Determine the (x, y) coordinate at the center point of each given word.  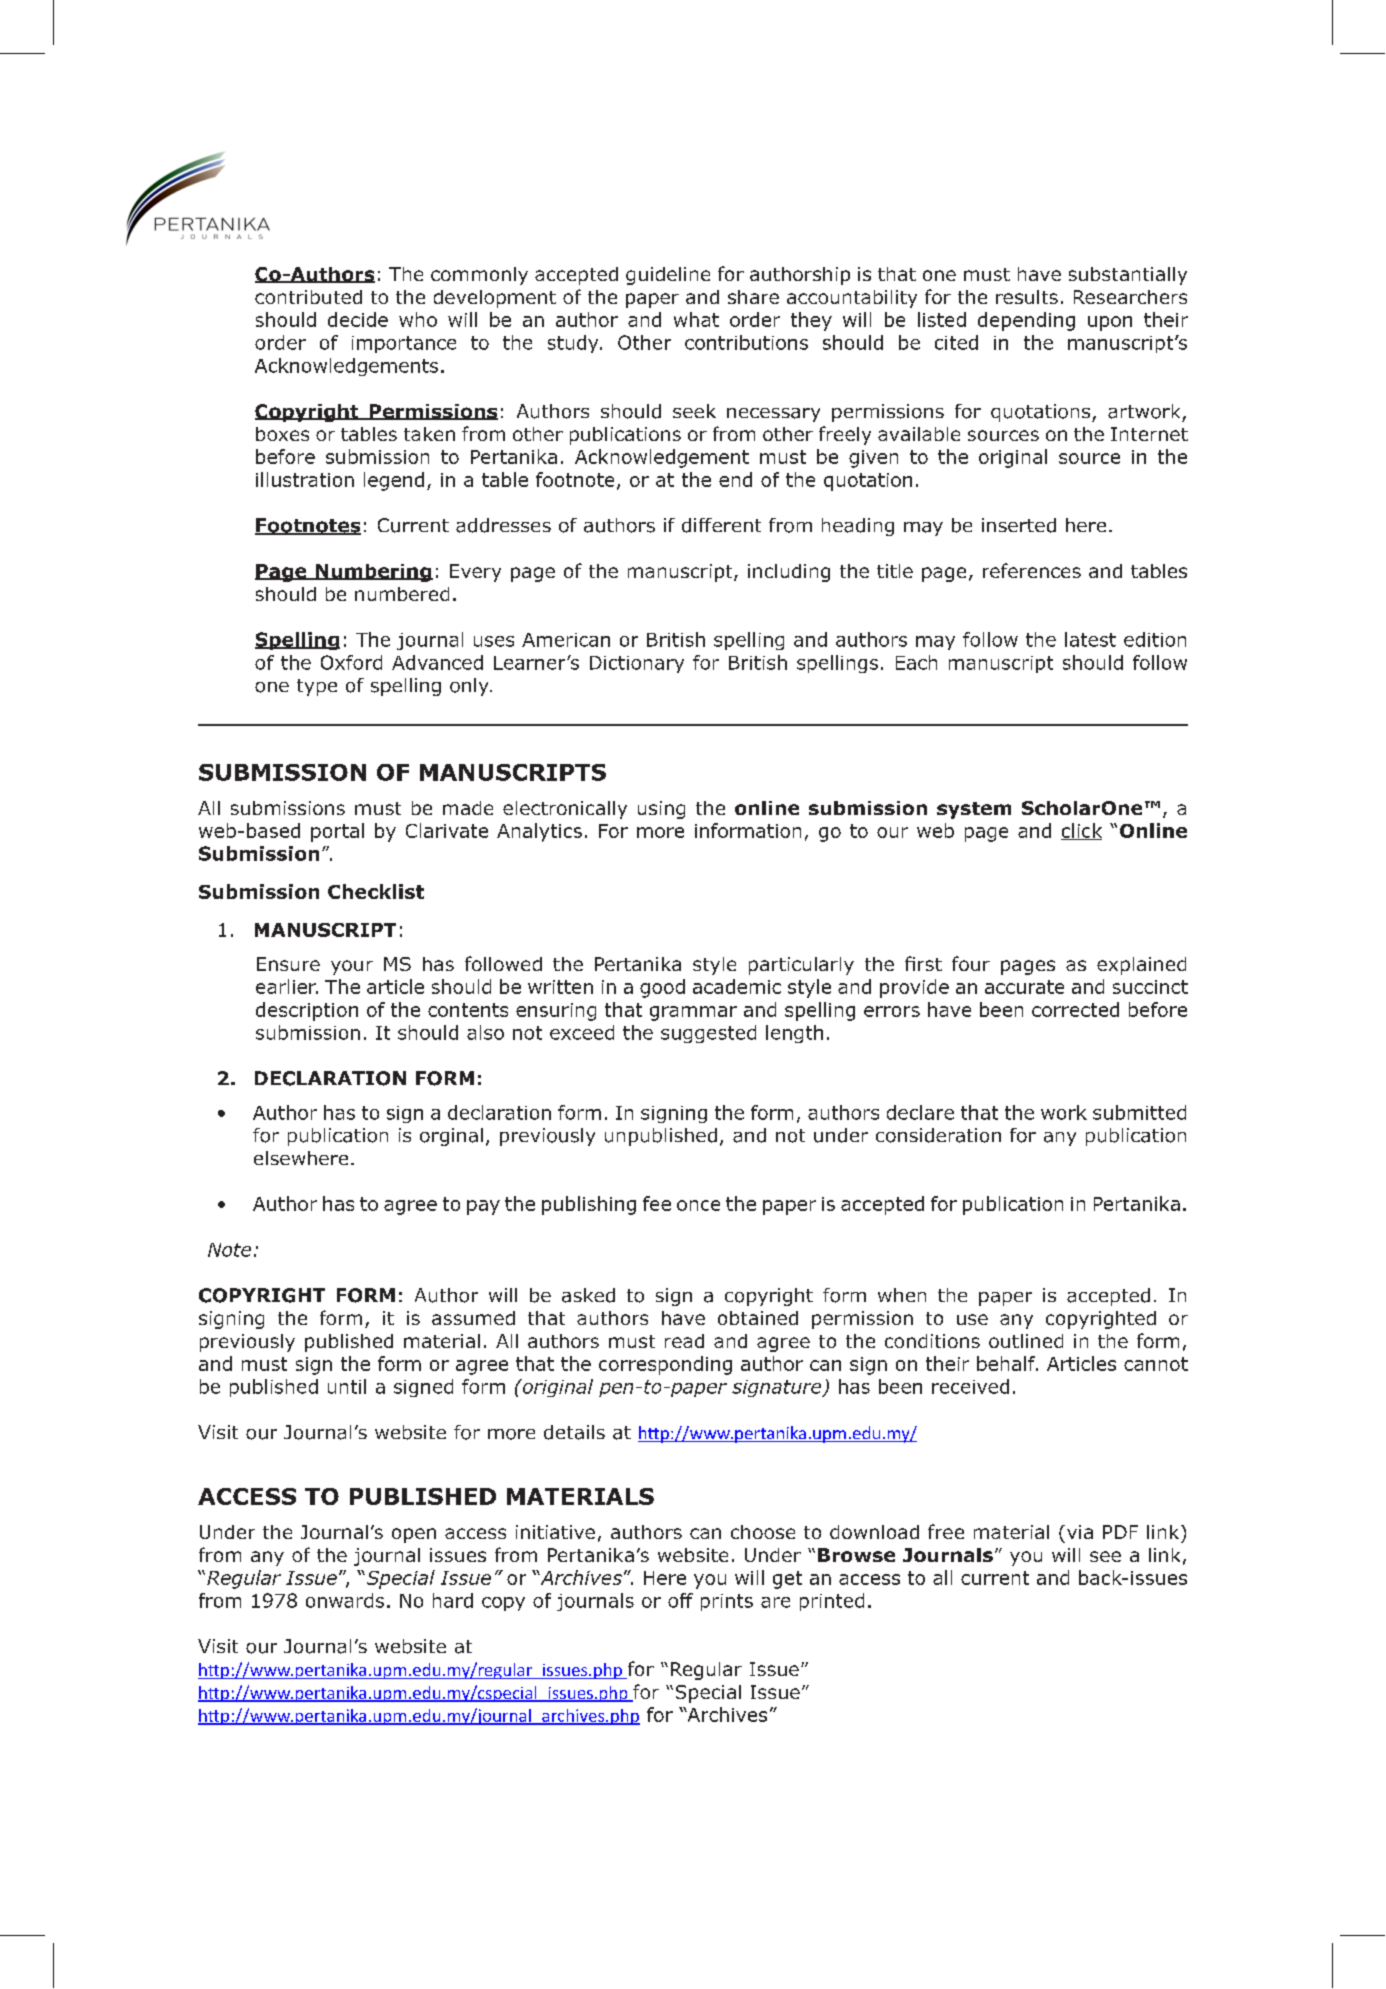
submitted (1139, 1112)
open (414, 1535)
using (661, 810)
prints (727, 1602)
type (317, 687)
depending (1026, 321)
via (1080, 1532)
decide (358, 319)
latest (1090, 639)
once (698, 1205)
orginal (451, 1137)
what (696, 319)
